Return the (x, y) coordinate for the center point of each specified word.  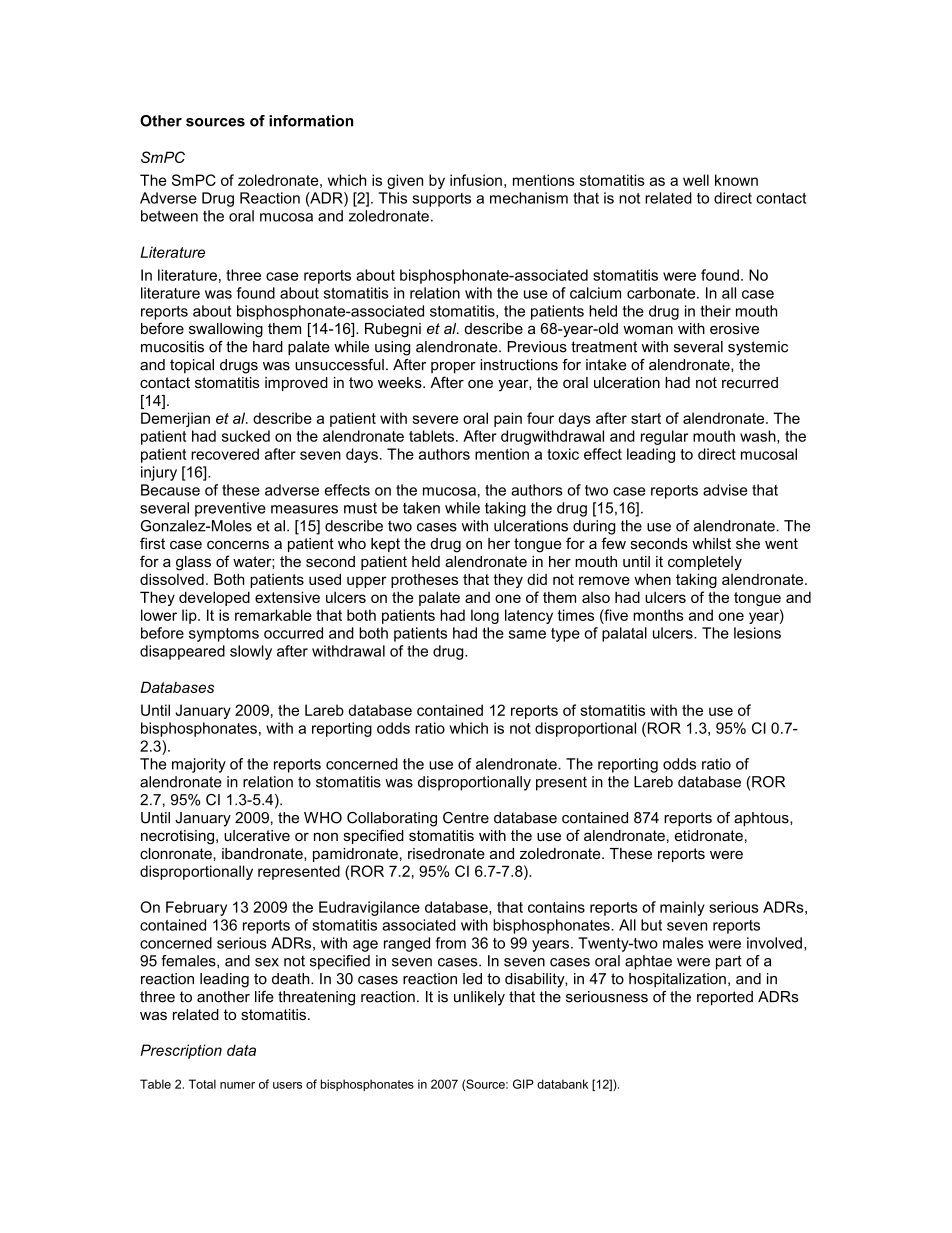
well (696, 180)
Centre (466, 818)
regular (664, 437)
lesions (757, 633)
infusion (476, 180)
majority (199, 765)
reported (725, 998)
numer (237, 1085)
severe (435, 419)
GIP (523, 1084)
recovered (225, 454)
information (311, 121)
